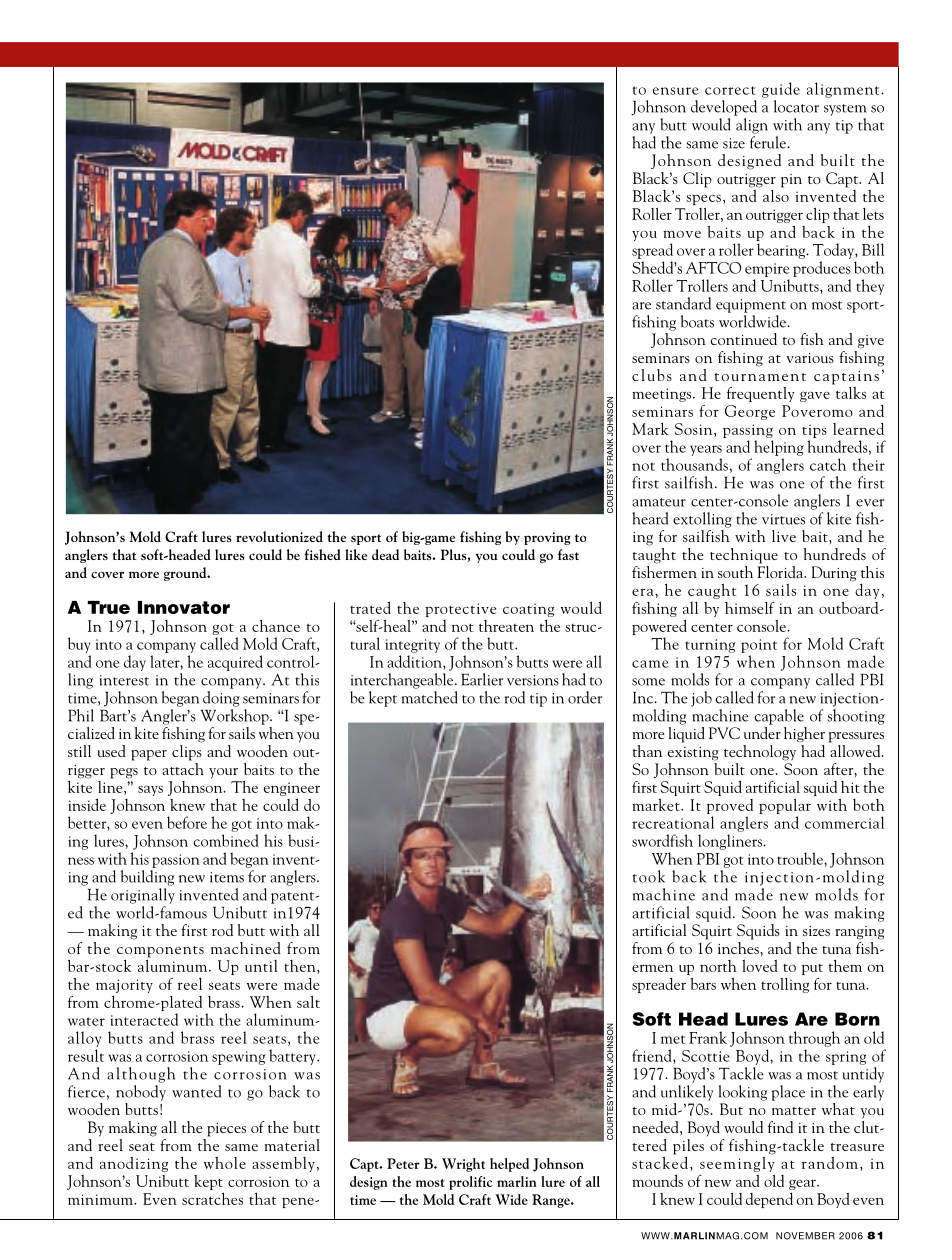 This document has height=1260, width=952. Describe the element at coordinates (769, 1200) in the document. I see `depend` at that location.
